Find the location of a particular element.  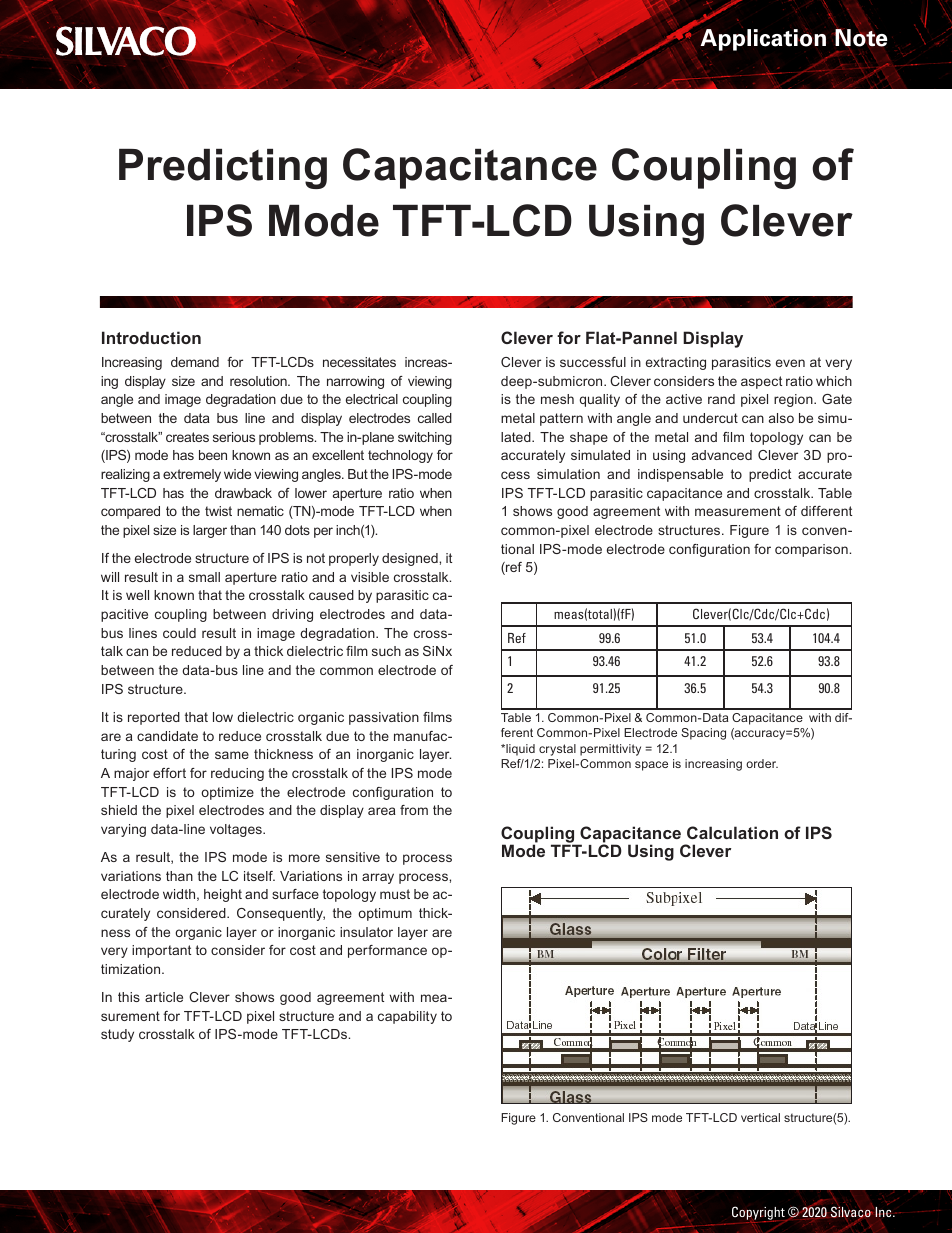

Note is located at coordinates (861, 38).
